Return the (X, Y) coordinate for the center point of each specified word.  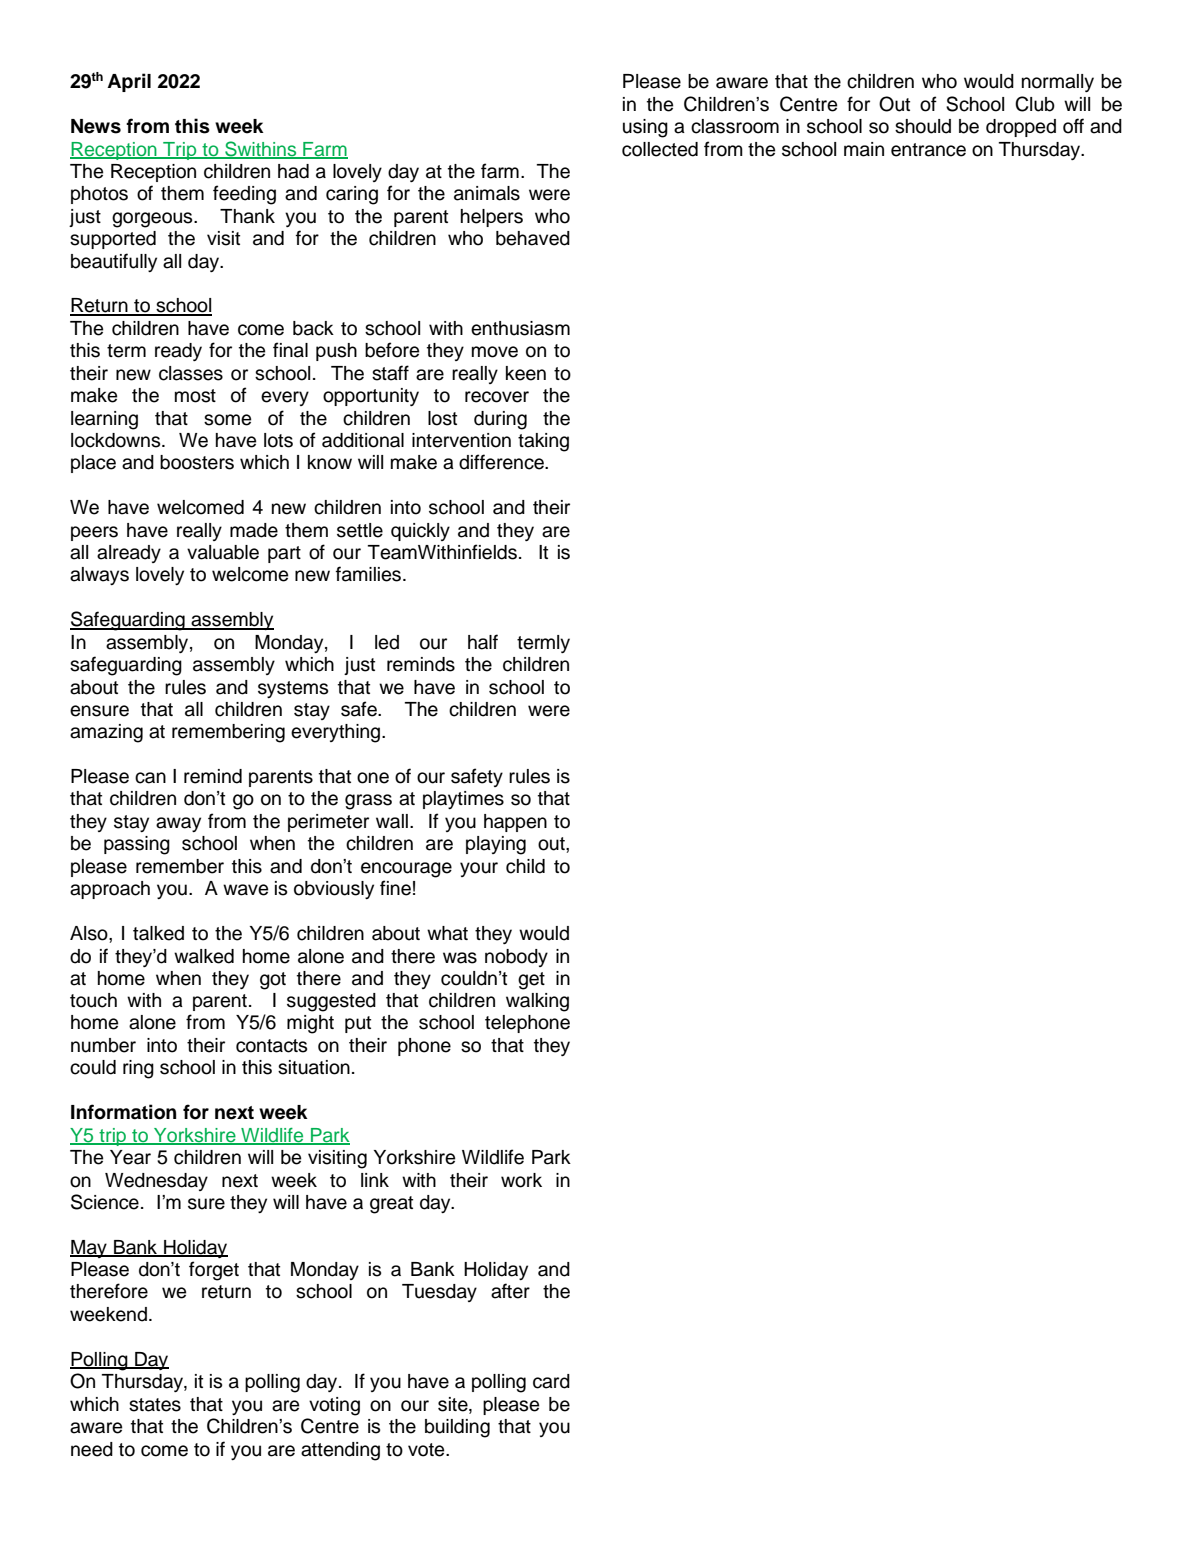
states (155, 1405)
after (510, 1291)
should (923, 126)
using (645, 128)
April (129, 82)
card (551, 1381)
